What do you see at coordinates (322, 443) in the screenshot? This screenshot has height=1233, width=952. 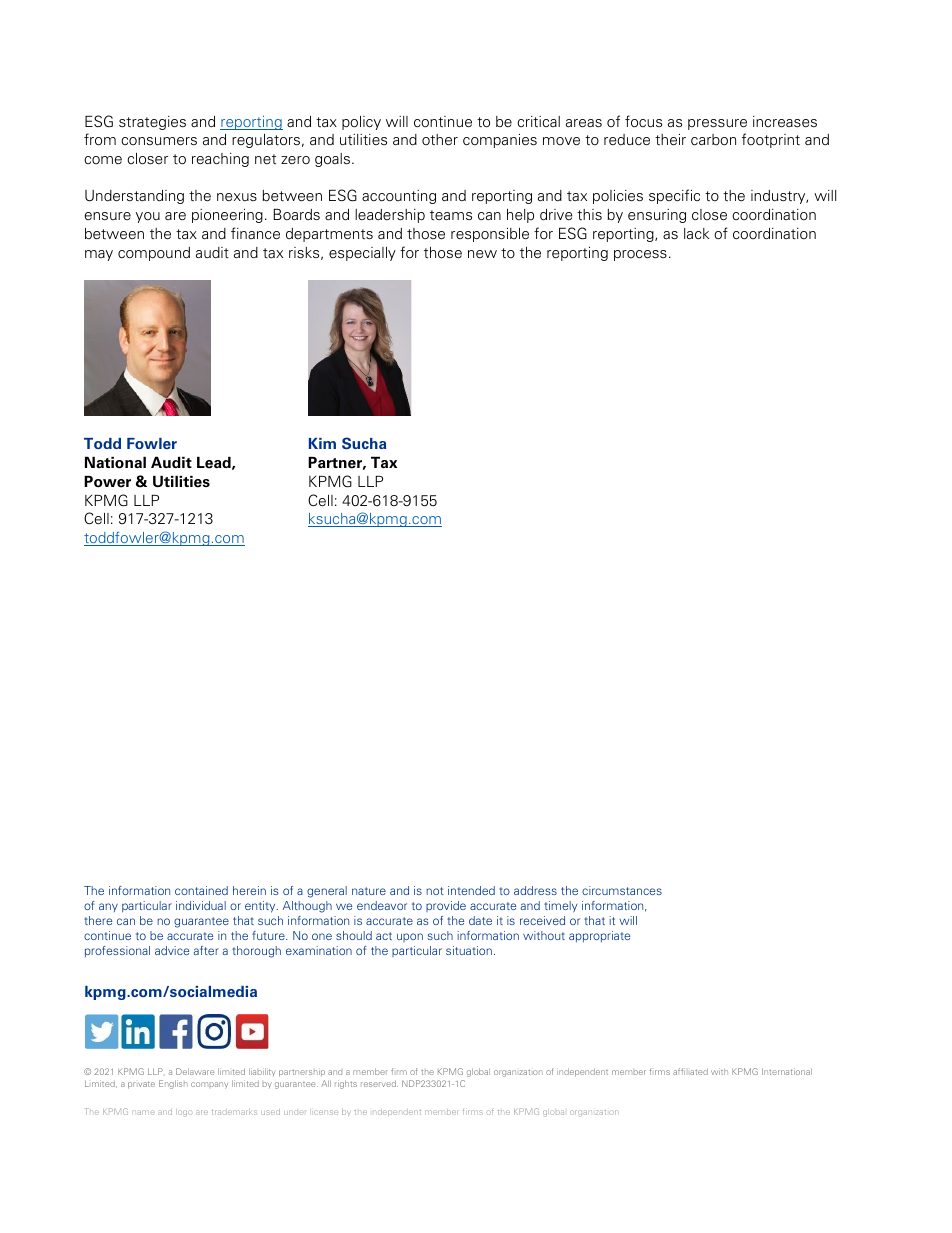 I see `Kim` at bounding box center [322, 443].
